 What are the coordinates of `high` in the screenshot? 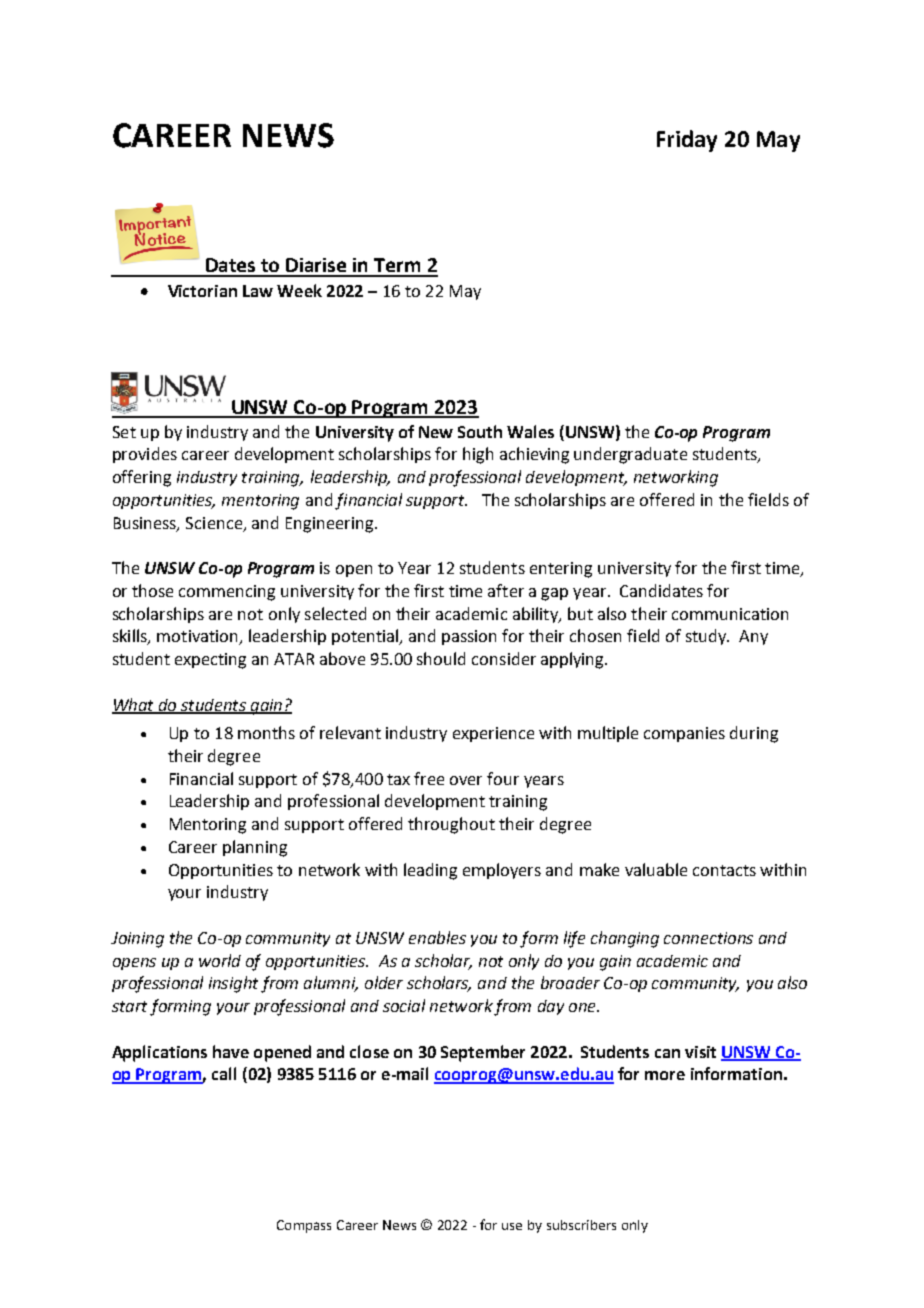 It's located at (478, 455).
